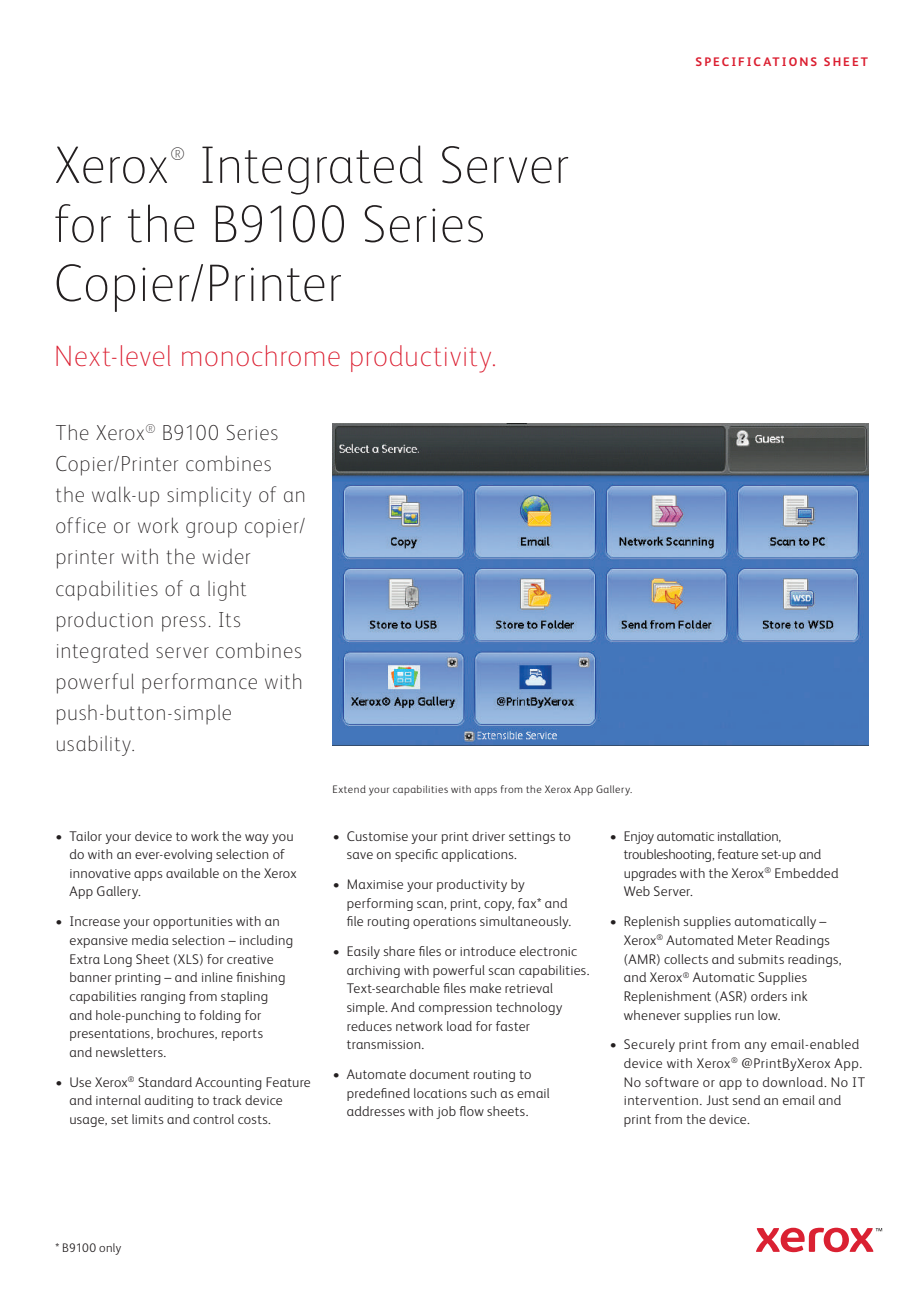 Image resolution: width=924 pixels, height=1308 pixels. I want to click on monochrome, so click(261, 355).
